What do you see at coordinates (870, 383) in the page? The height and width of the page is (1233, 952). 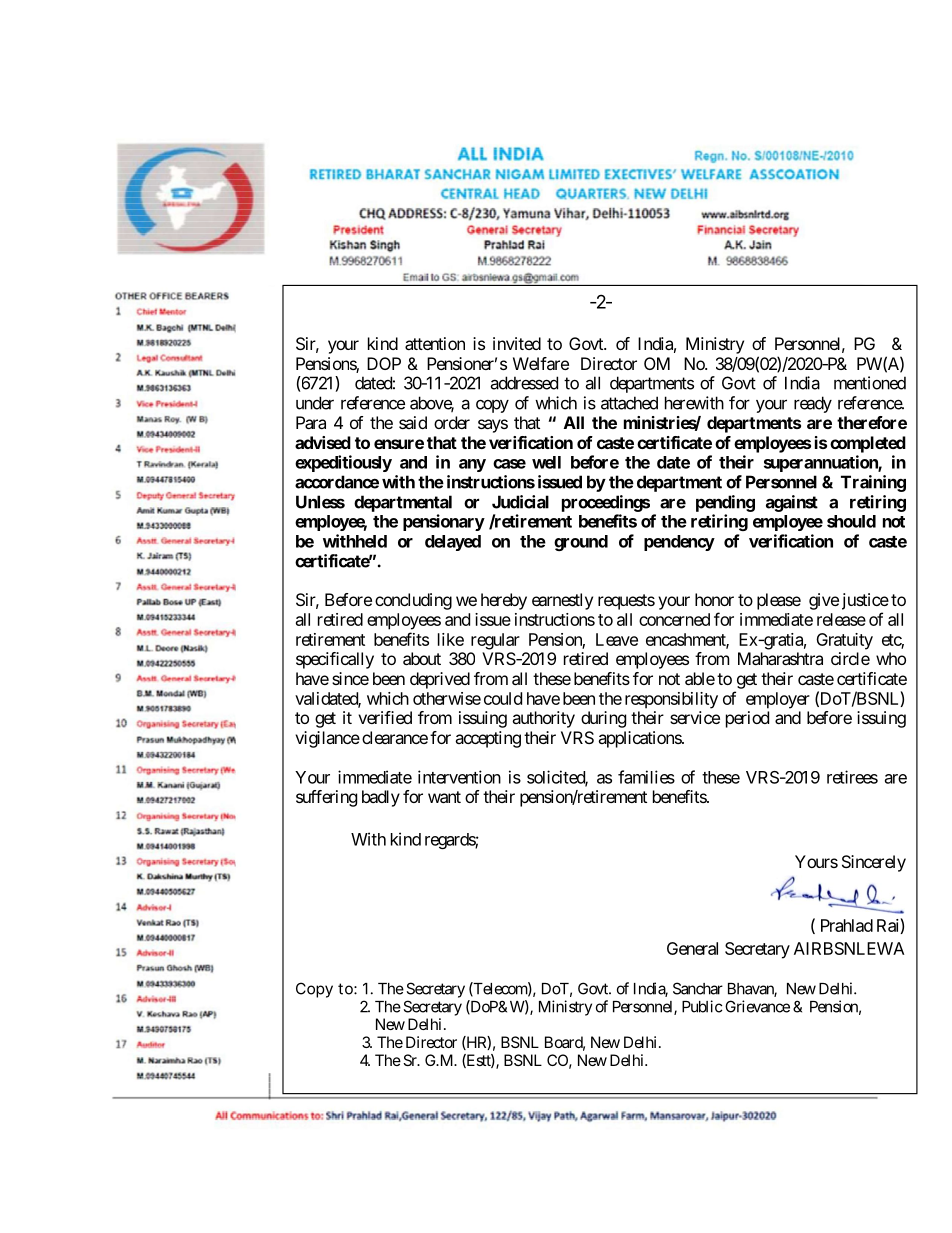 I see `mentioned` at bounding box center [870, 383].
